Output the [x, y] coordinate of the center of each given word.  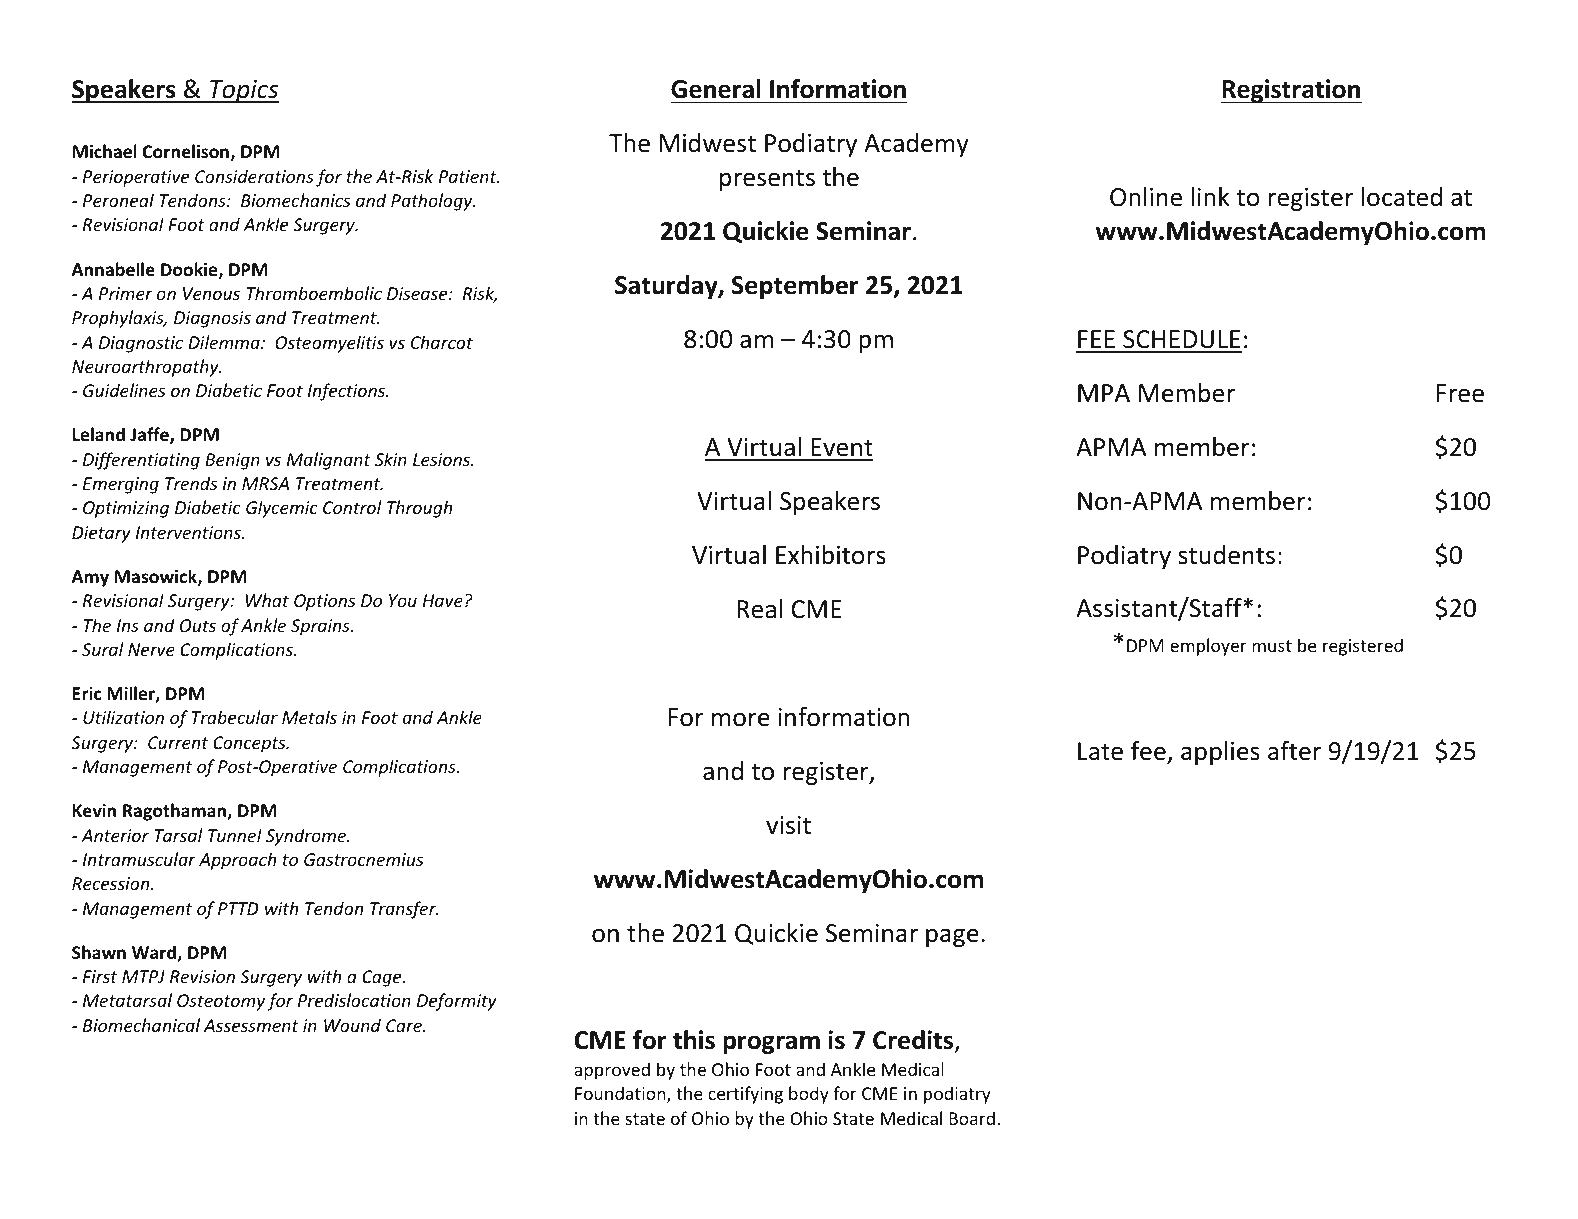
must [1272, 646]
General [716, 89]
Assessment [251, 1025]
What [267, 600]
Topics [243, 91]
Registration [1291, 91]
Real [759, 609]
